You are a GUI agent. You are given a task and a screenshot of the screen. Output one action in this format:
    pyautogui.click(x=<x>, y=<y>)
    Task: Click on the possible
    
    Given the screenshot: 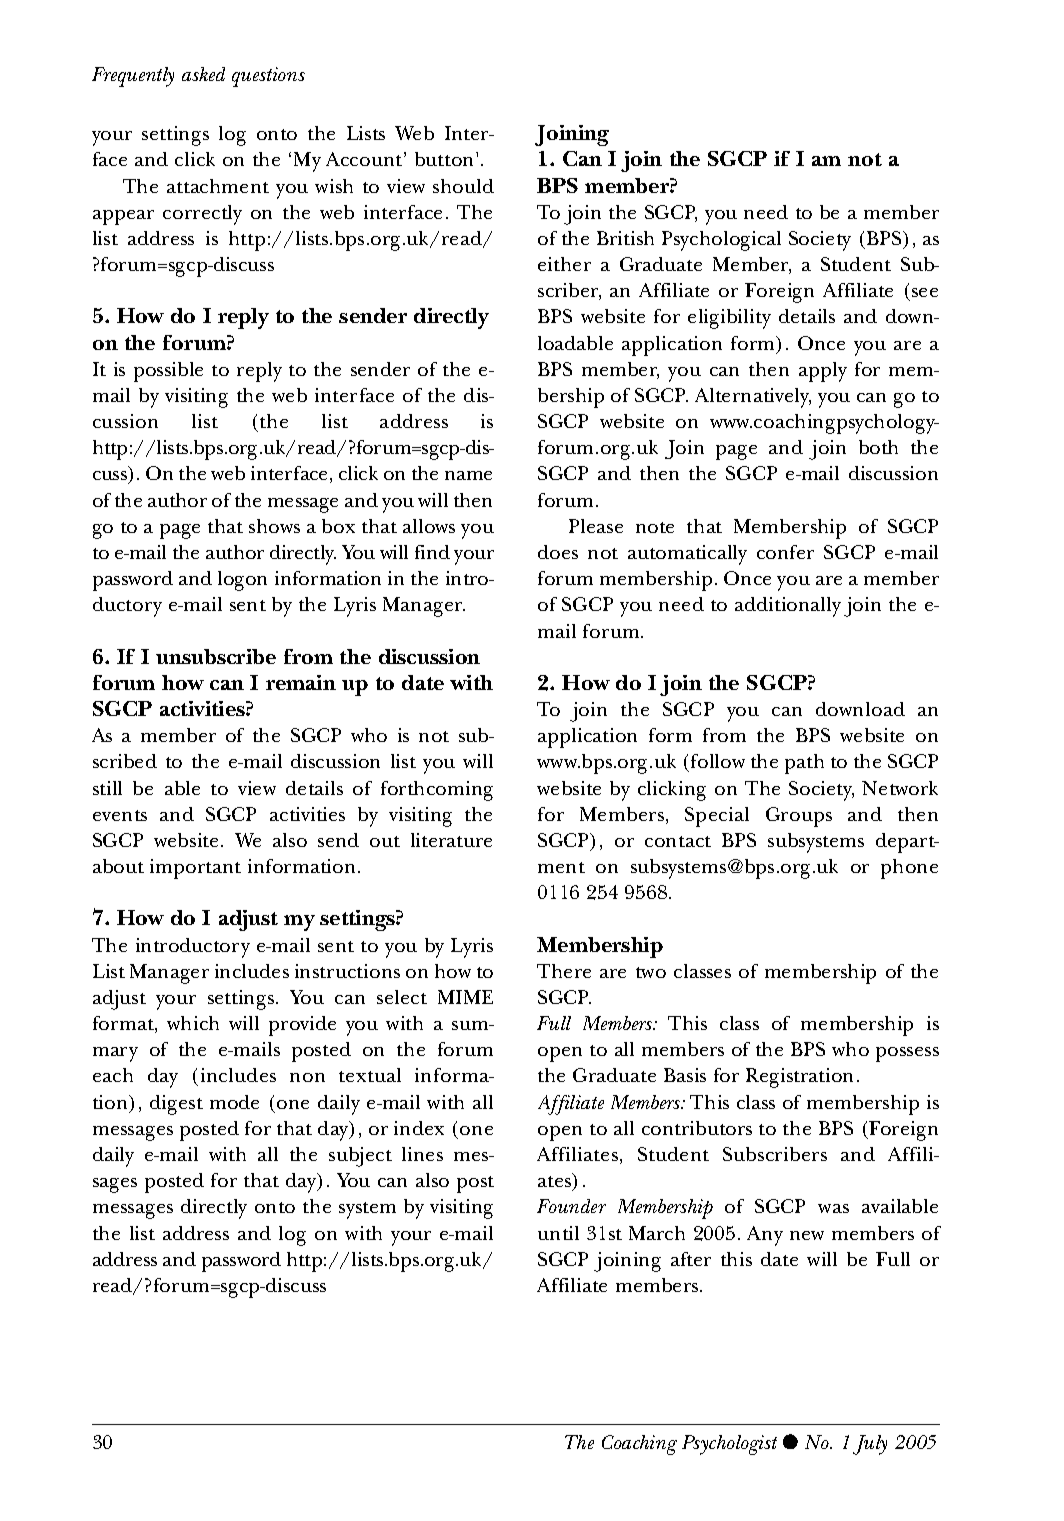 What is the action you would take?
    pyautogui.click(x=168, y=372)
